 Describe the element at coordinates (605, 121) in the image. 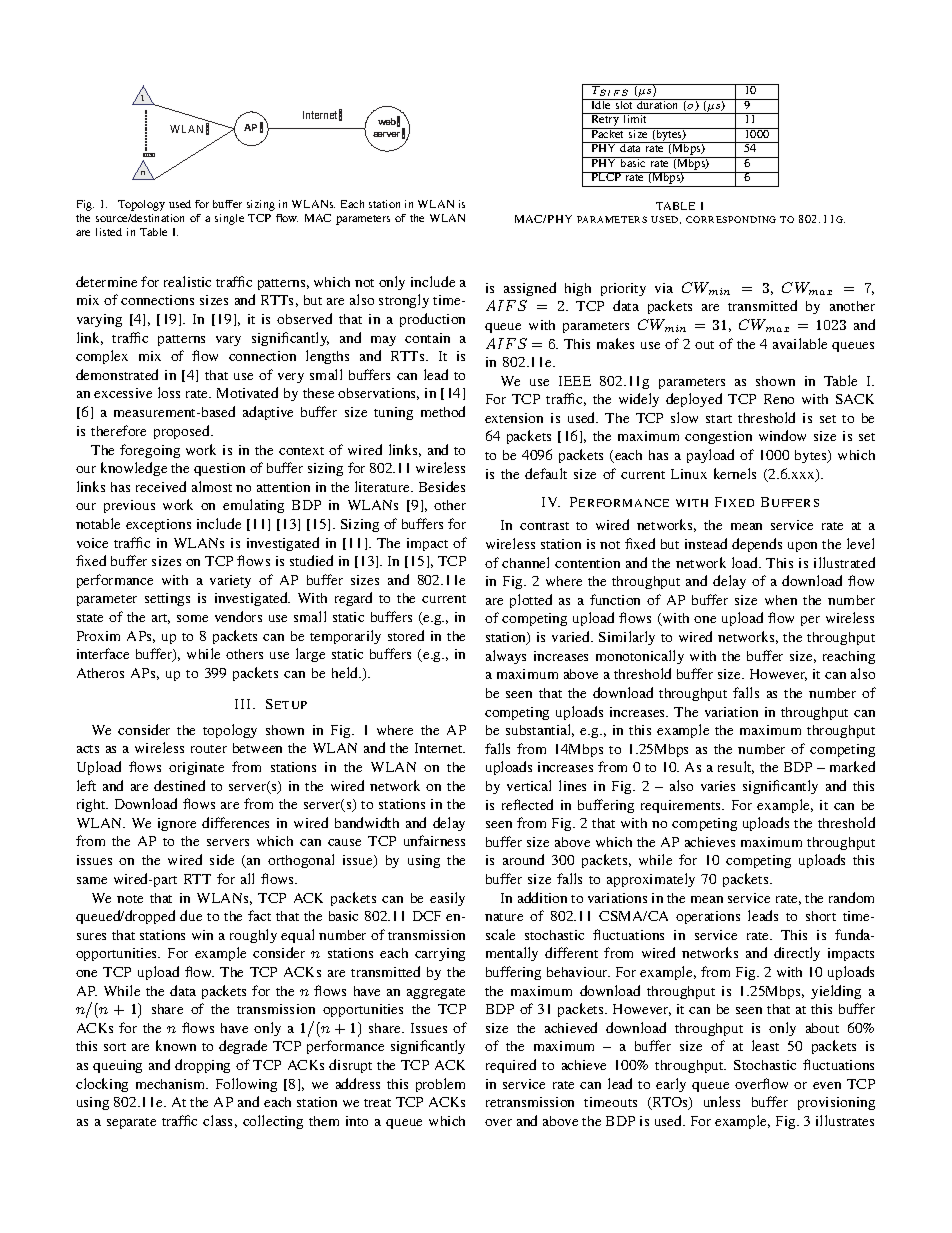

I see `Retry` at that location.
